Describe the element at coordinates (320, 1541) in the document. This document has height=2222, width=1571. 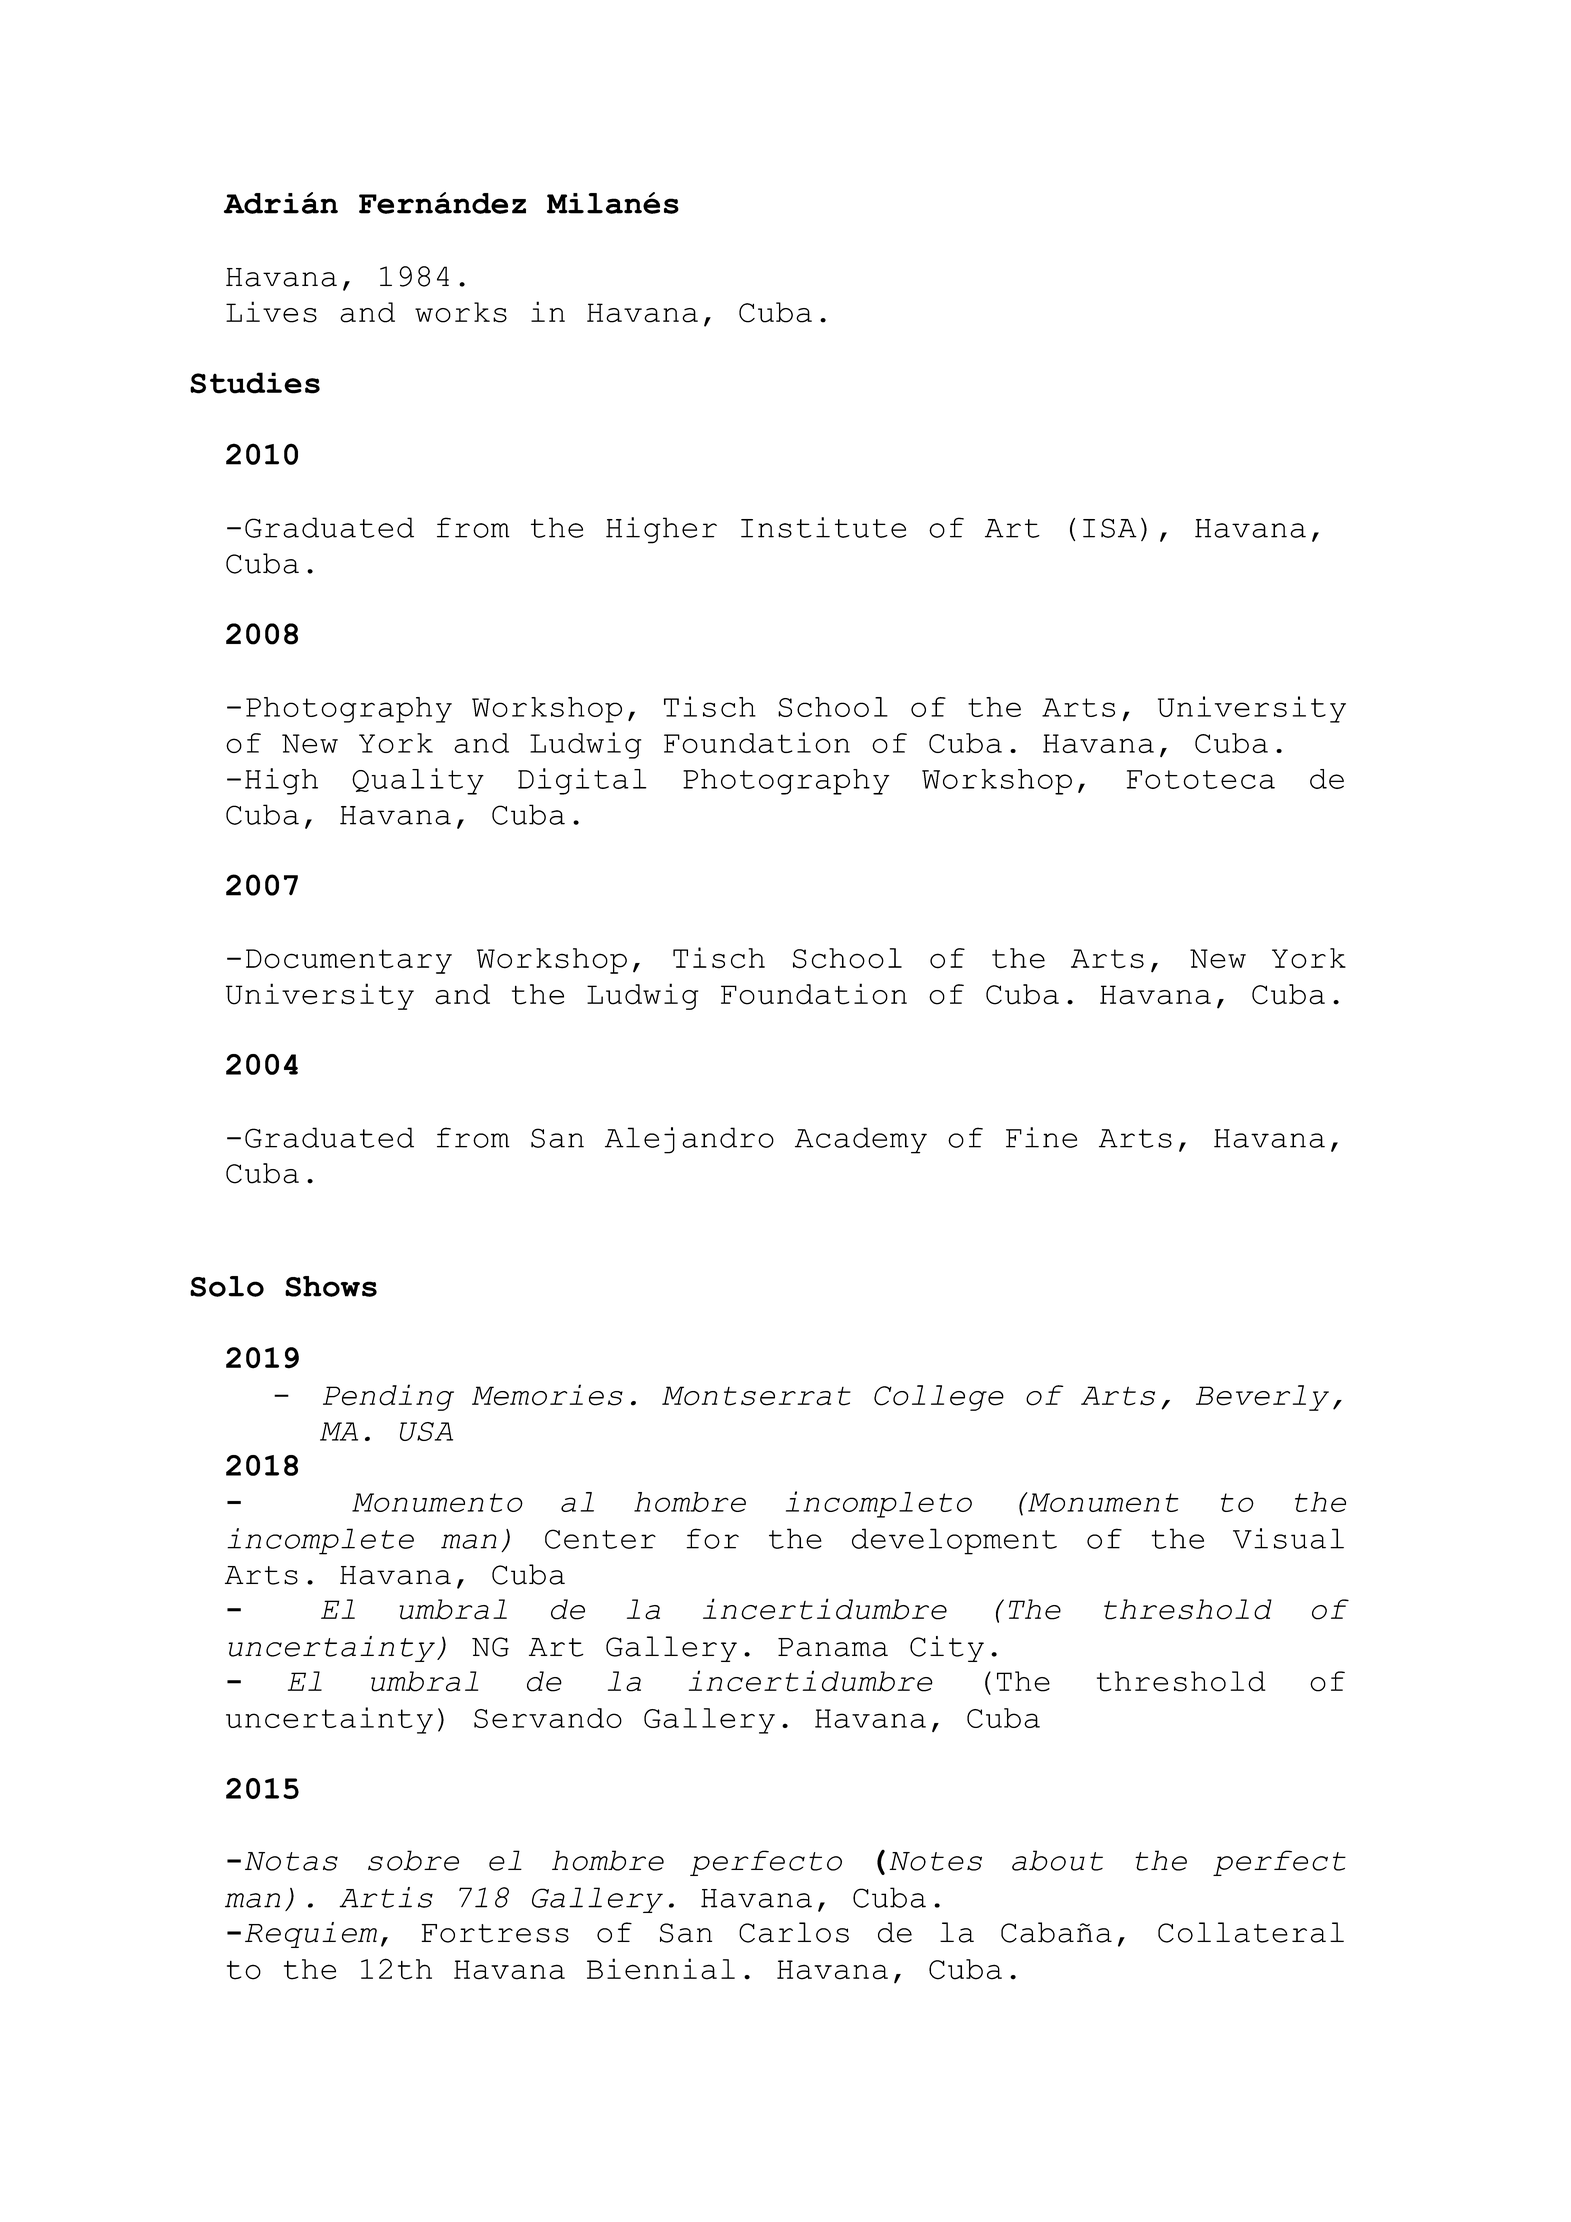
I see `incomplete` at that location.
